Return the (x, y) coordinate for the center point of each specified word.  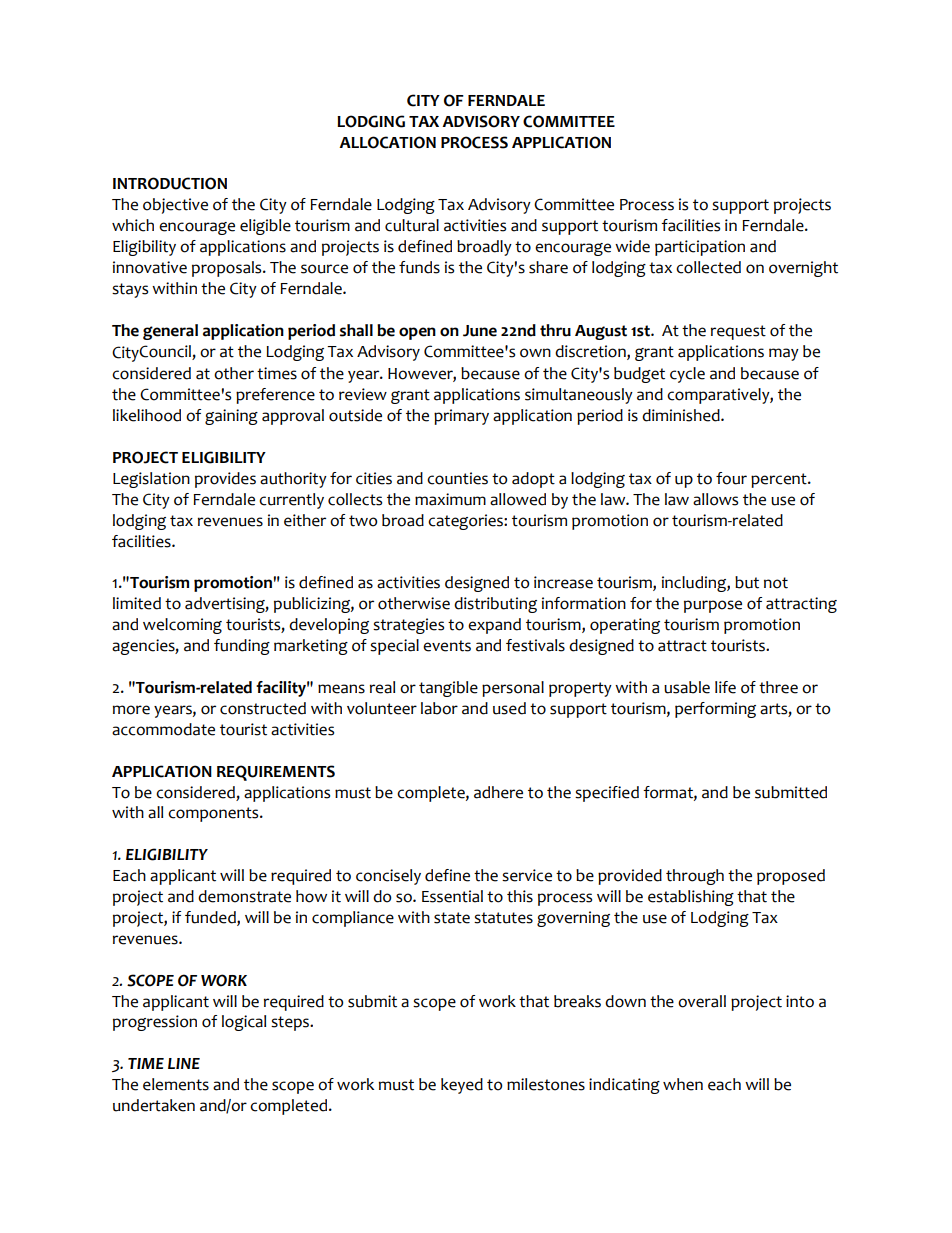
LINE (184, 1063)
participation (700, 248)
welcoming (182, 626)
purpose (713, 606)
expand (494, 626)
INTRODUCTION (170, 183)
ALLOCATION (387, 142)
